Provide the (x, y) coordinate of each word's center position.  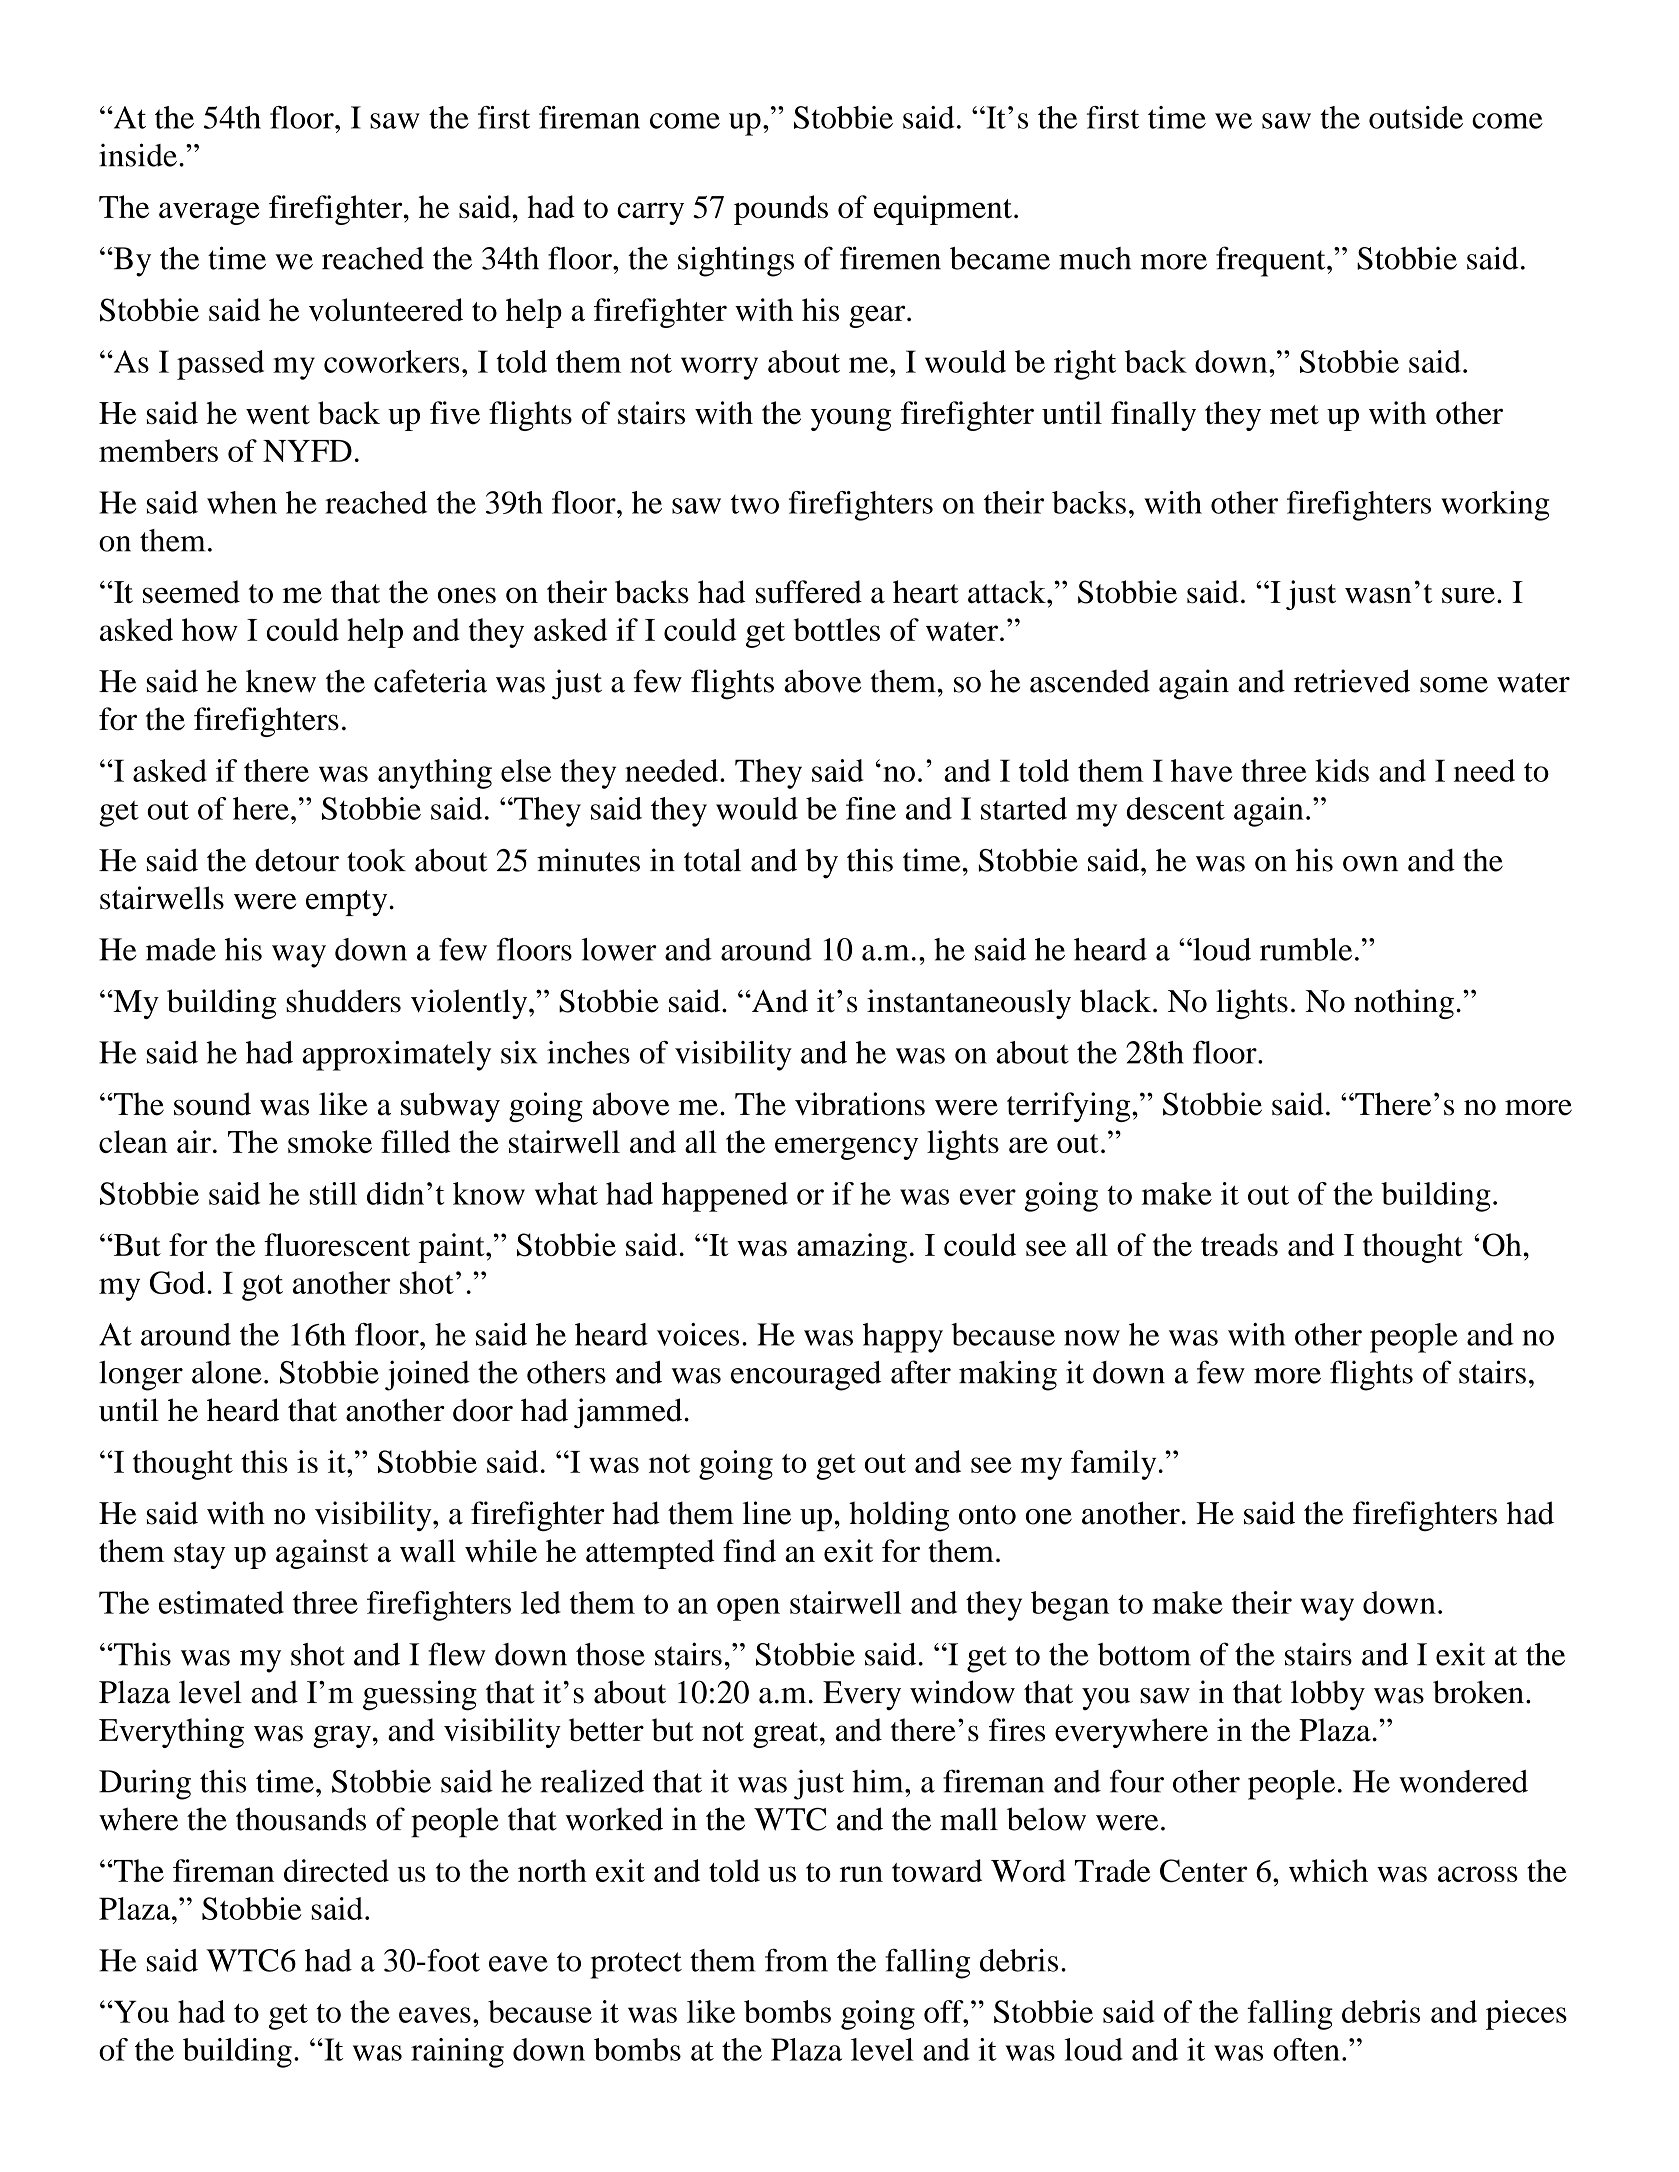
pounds (781, 210)
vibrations (860, 1104)
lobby (1328, 1695)
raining (457, 2053)
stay (199, 1556)
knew (281, 681)
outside (1416, 117)
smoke (330, 1141)
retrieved (1352, 681)
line (767, 1513)
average (209, 213)
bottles (837, 629)
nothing (1404, 1004)
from (796, 1960)
